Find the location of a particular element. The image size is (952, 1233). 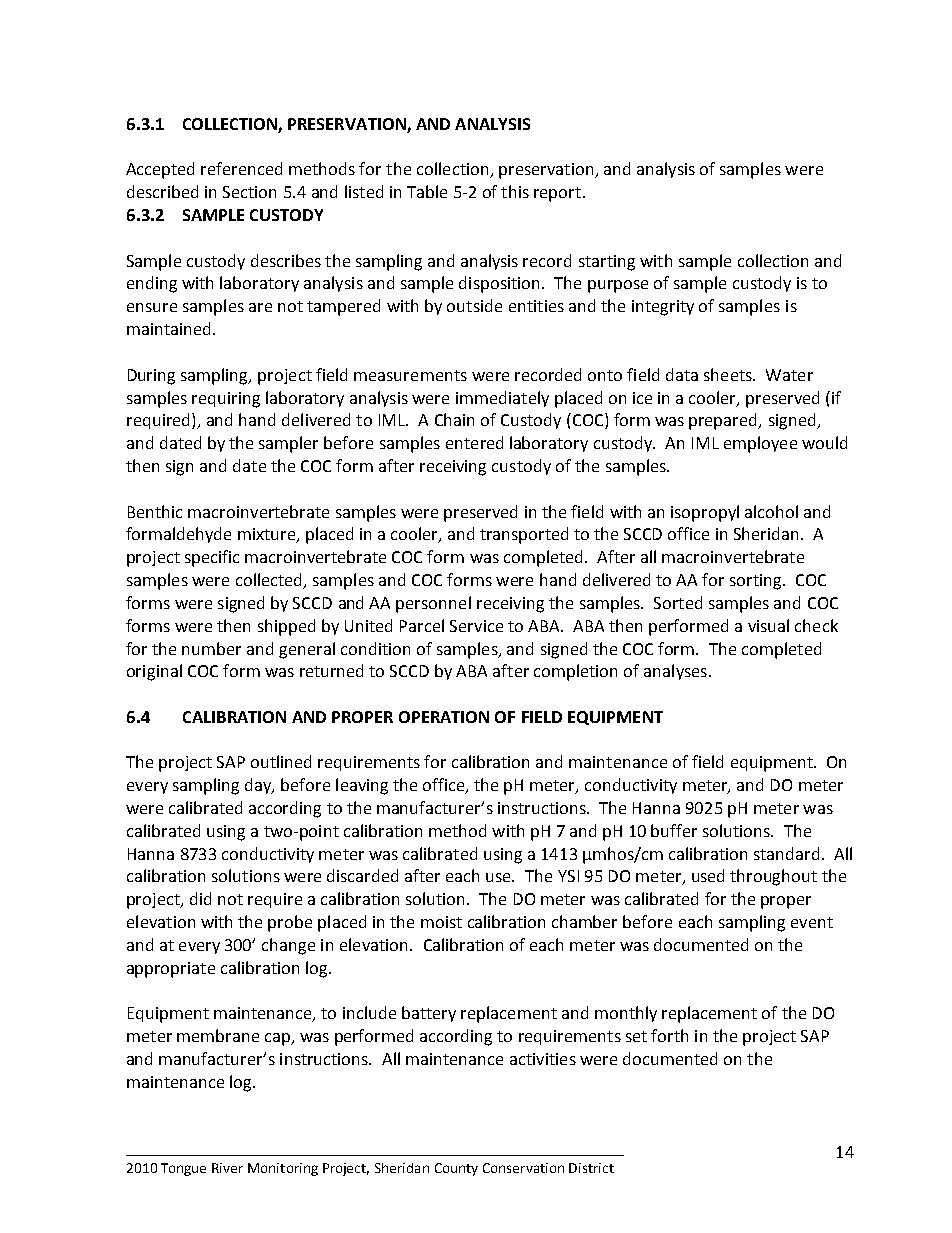

visual is located at coordinates (768, 625).
